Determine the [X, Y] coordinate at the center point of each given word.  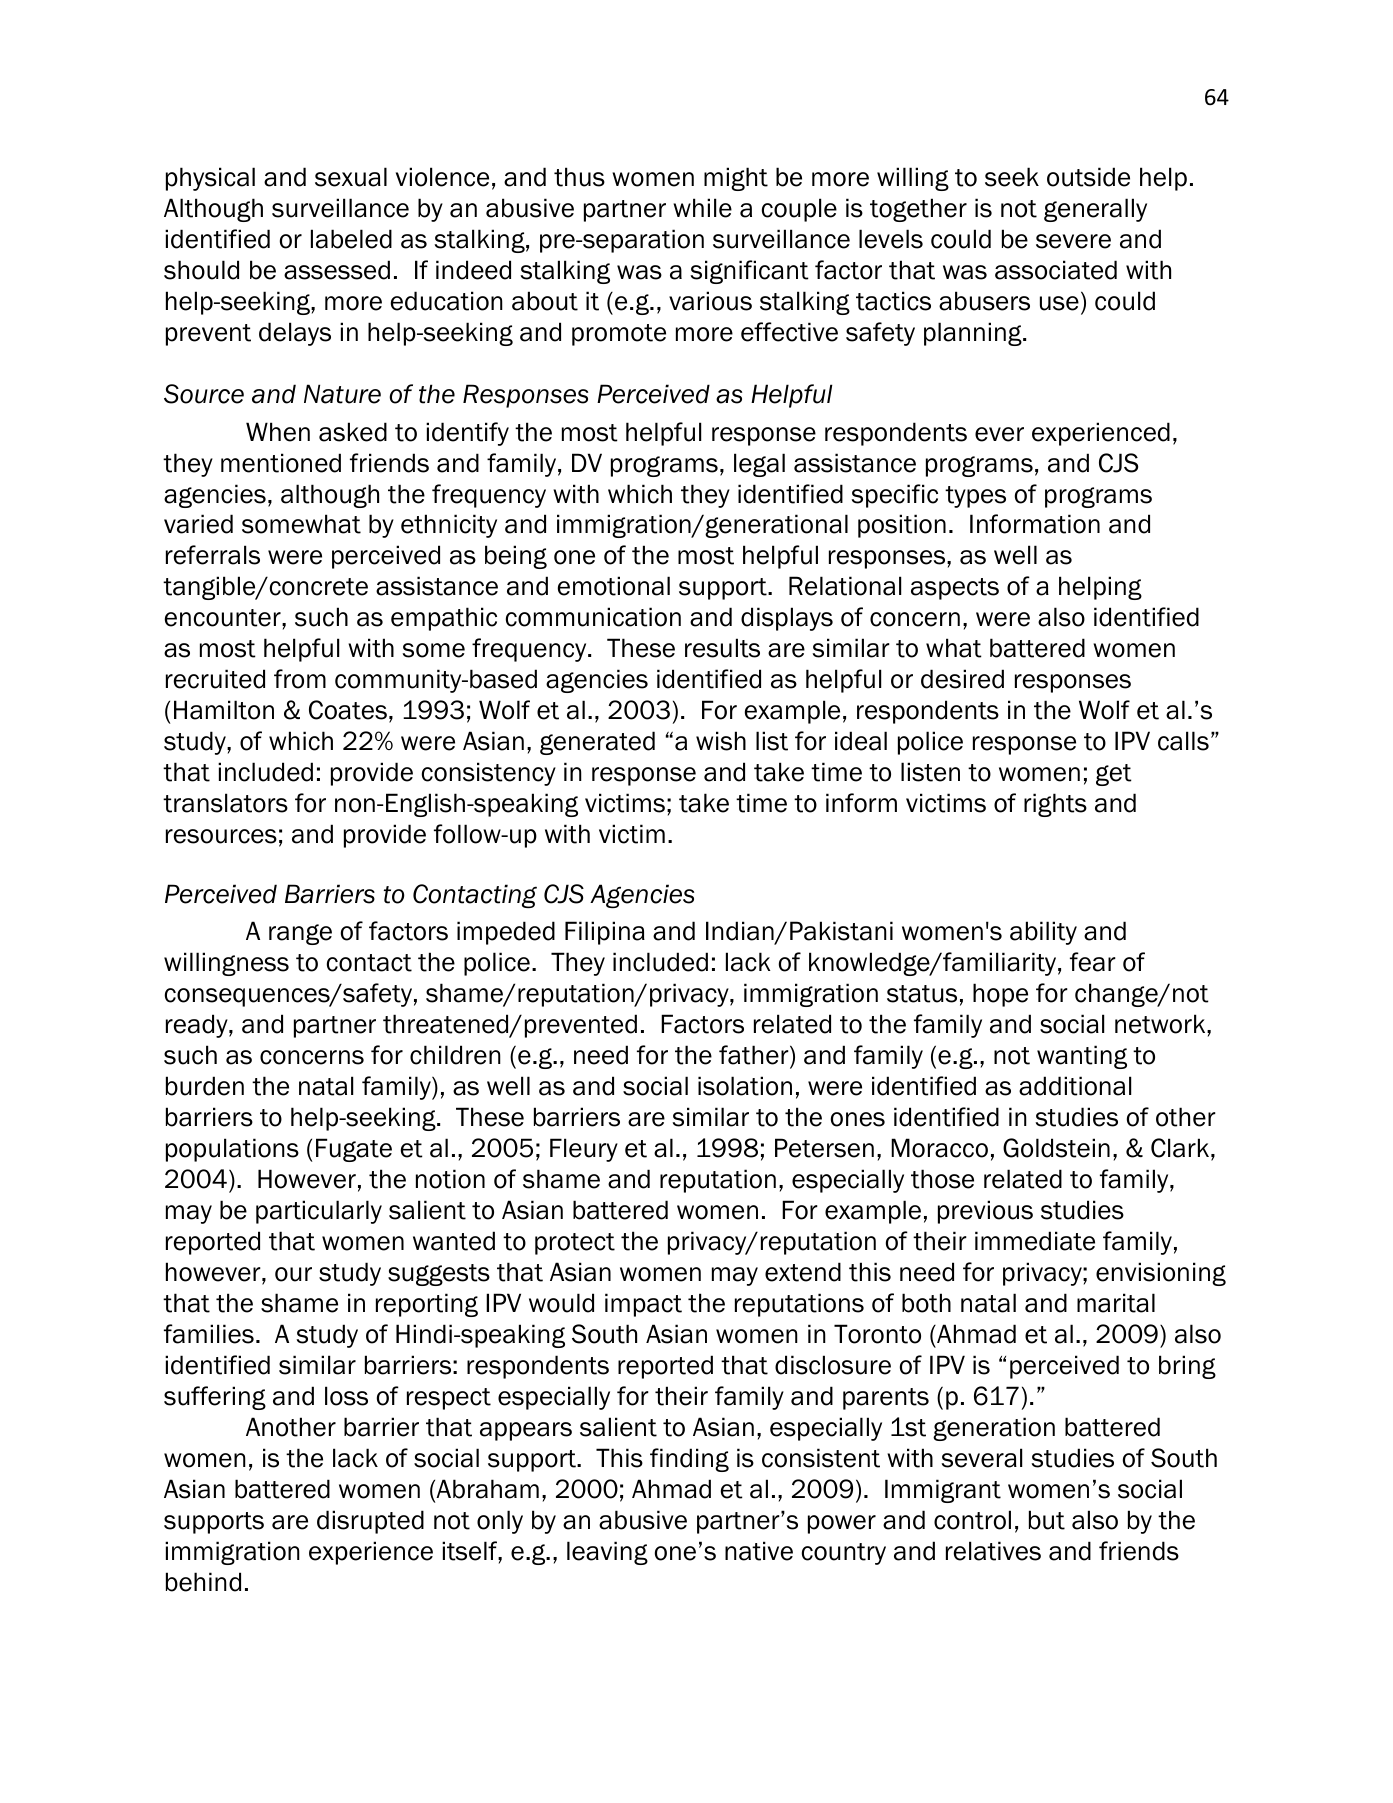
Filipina [605, 933]
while [702, 208]
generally [1095, 210]
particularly [319, 1212]
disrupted [370, 1522]
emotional [614, 586]
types [975, 497]
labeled [351, 239]
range [300, 934]
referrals [213, 555]
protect [575, 1244]
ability [1043, 933]
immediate [1035, 1241]
